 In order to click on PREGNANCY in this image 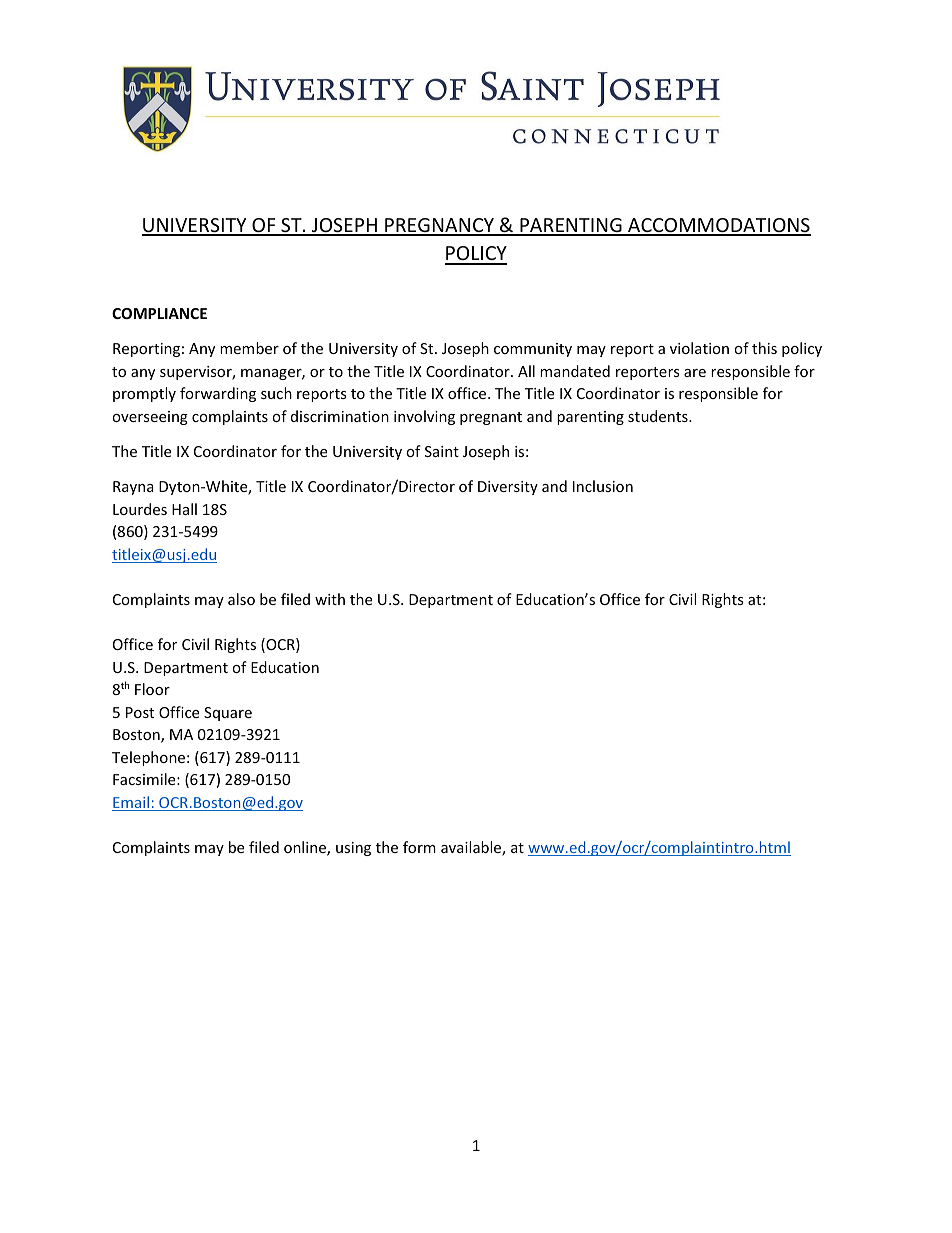, I will do `click(439, 226)`.
